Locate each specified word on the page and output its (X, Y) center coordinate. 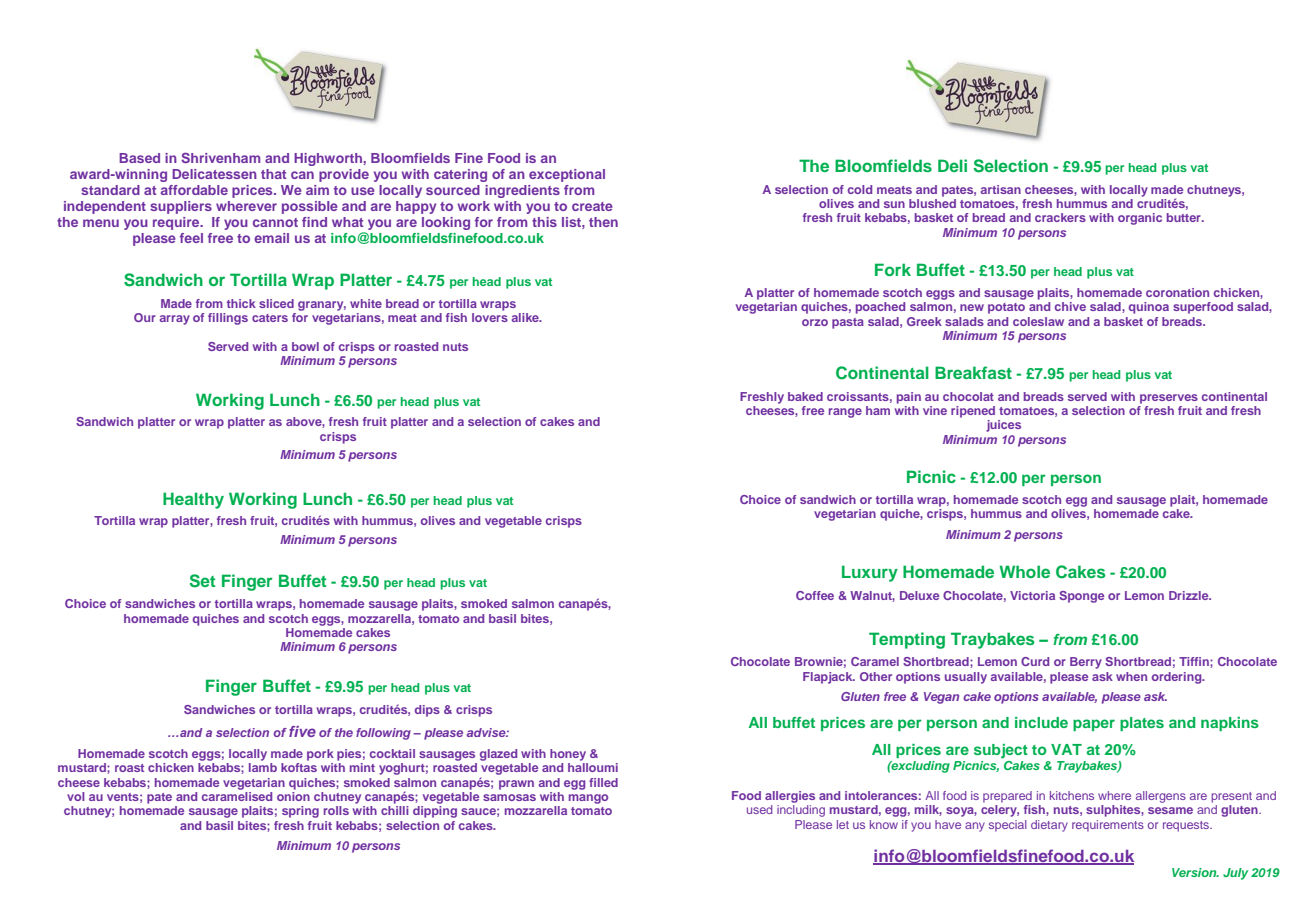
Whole (1024, 571)
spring (300, 812)
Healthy (193, 500)
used (759, 809)
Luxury (870, 573)
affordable (194, 190)
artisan (1001, 189)
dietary (1049, 826)
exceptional (567, 175)
